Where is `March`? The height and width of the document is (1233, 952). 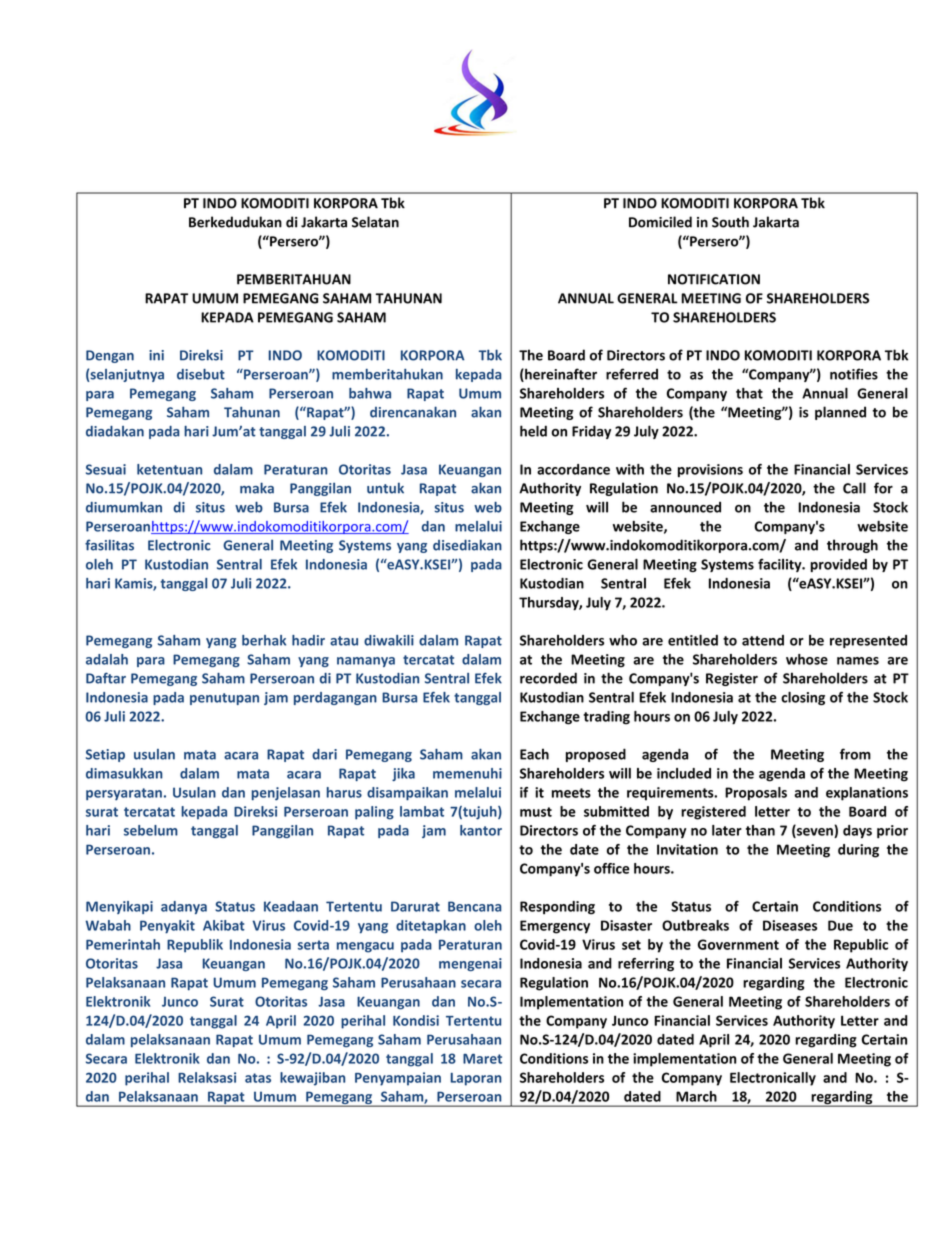
March is located at coordinates (696, 1096).
